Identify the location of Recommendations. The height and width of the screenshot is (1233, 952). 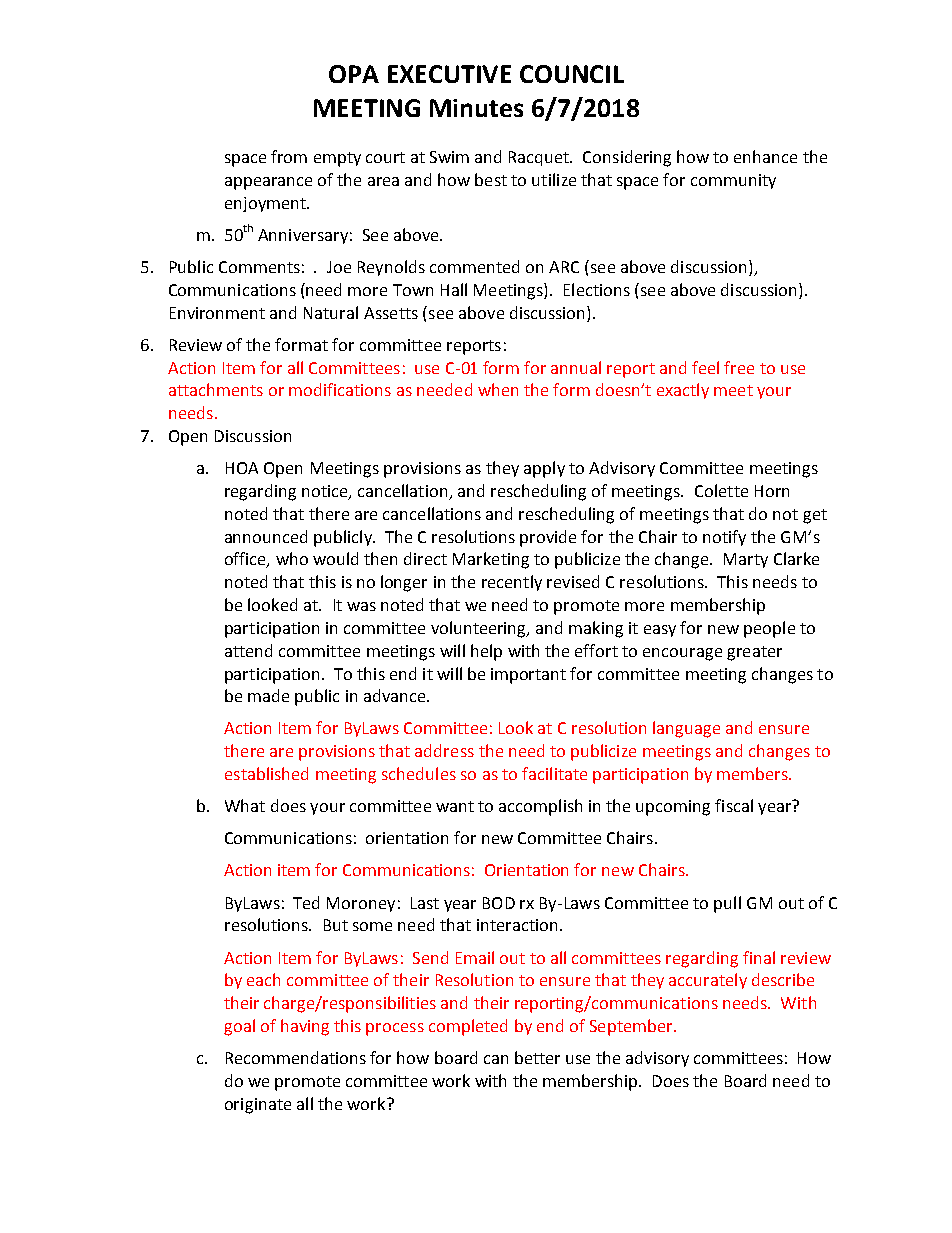
(296, 1057).
